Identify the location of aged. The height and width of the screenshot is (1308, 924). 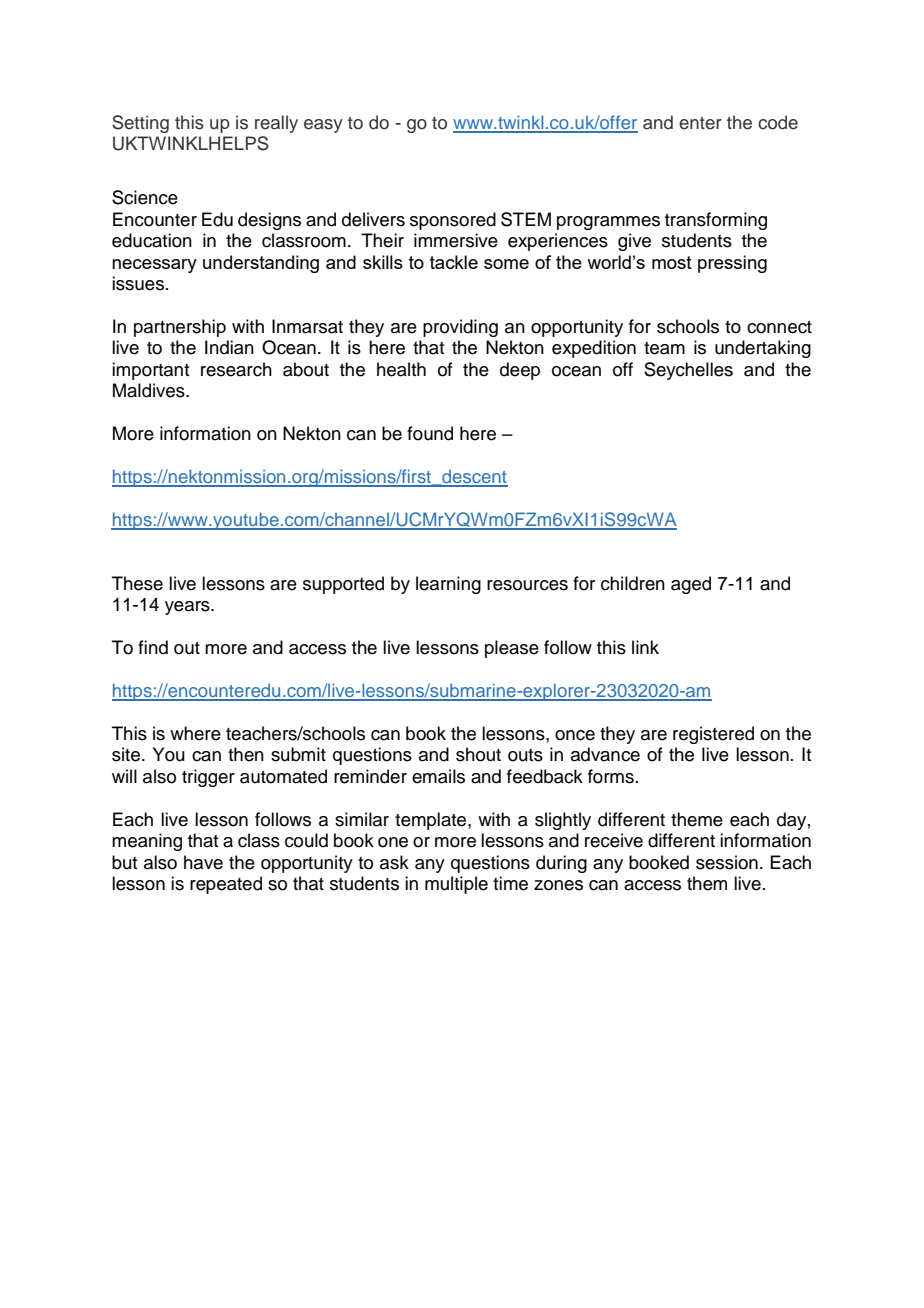
(691, 585).
